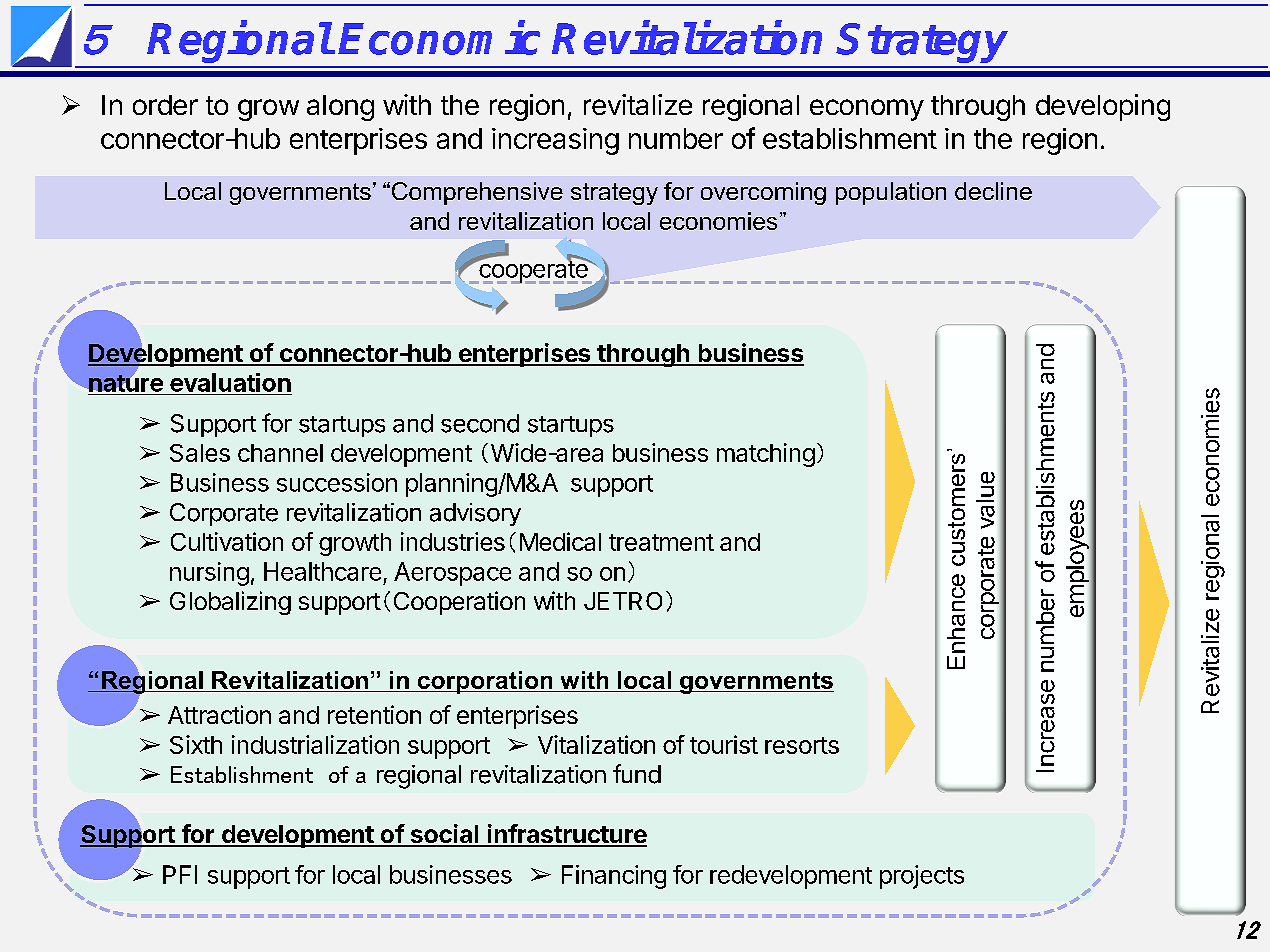 This page has width=1270, height=952. Describe the element at coordinates (724, 744) in the page. I see `tourist` at that location.
